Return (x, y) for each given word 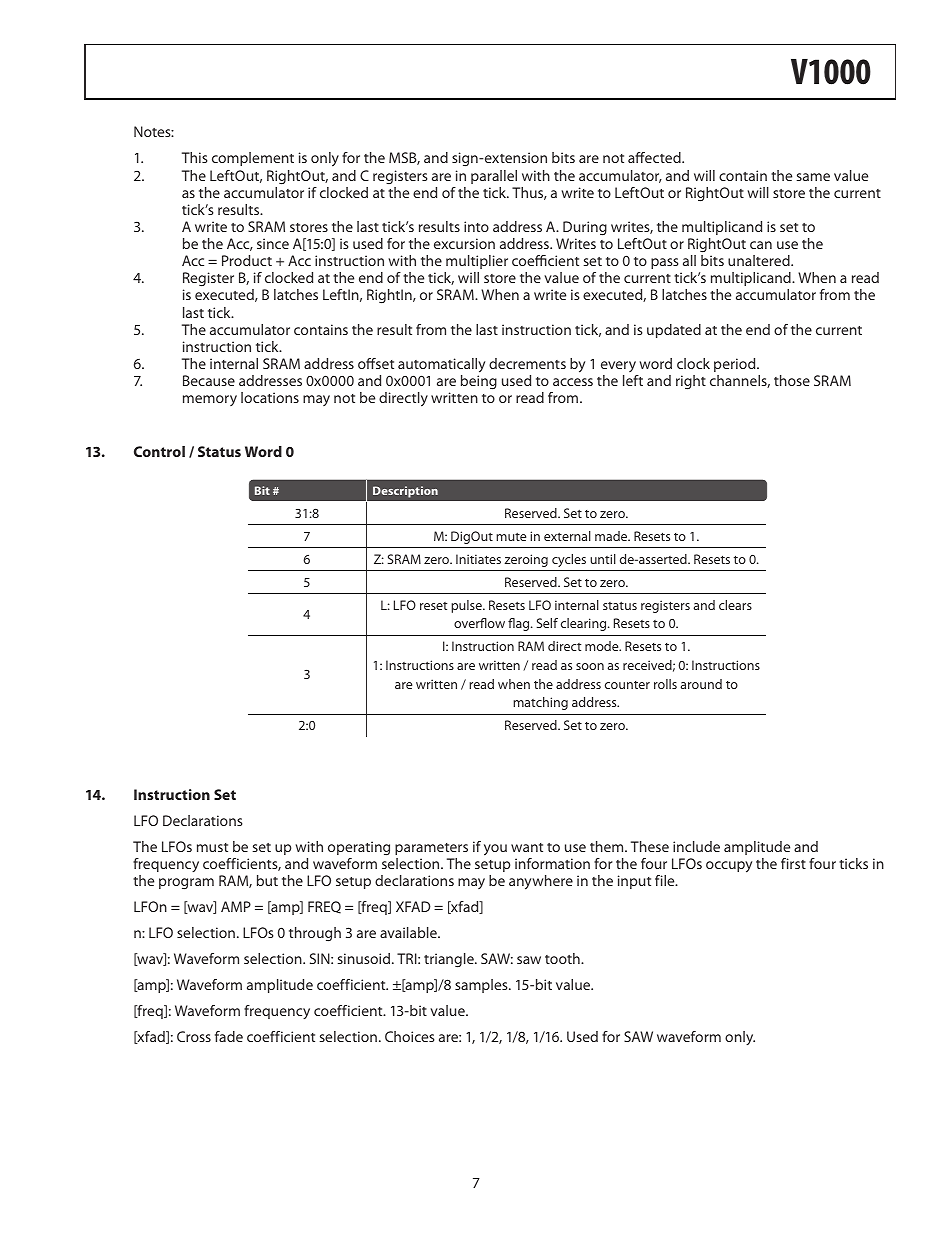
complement (253, 159)
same (813, 177)
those (792, 380)
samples (482, 986)
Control (159, 451)
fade (229, 1036)
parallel (494, 177)
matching (540, 703)
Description (405, 492)
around (701, 684)
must (212, 847)
